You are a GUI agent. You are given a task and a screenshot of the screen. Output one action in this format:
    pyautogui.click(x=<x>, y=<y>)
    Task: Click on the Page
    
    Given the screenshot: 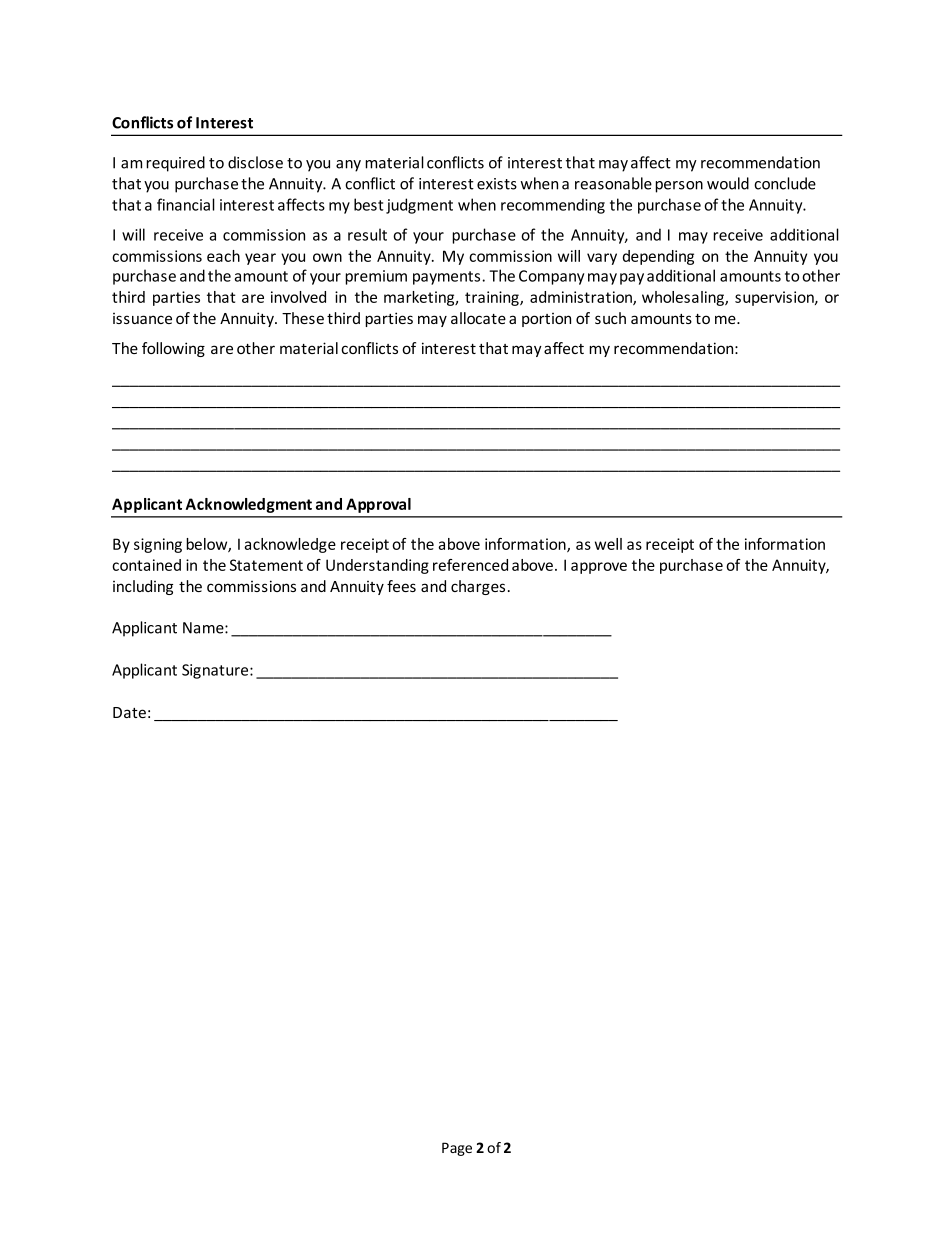 What is the action you would take?
    pyautogui.click(x=457, y=1149)
